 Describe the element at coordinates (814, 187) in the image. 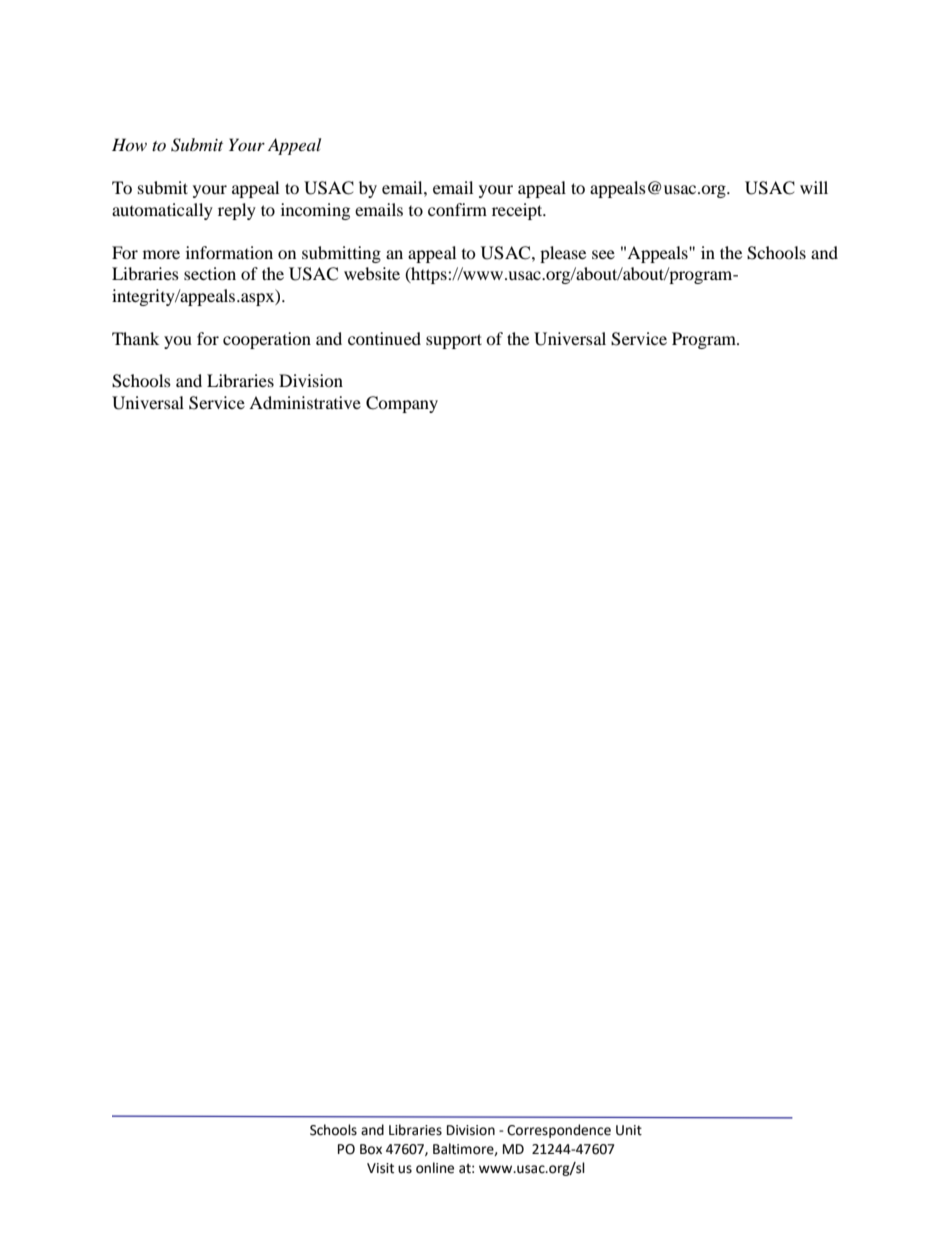

I see `will` at that location.
